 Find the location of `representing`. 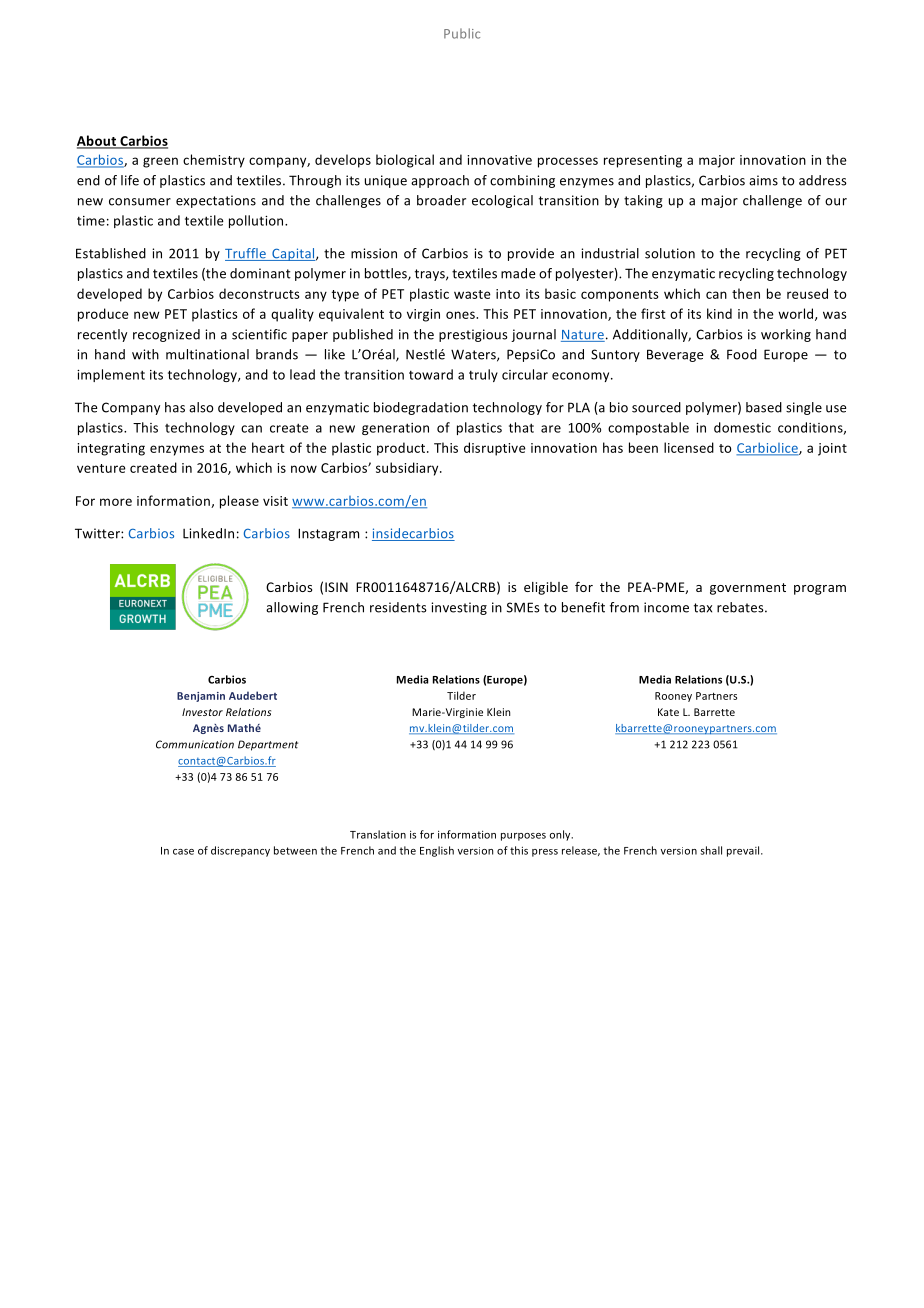

representing is located at coordinates (643, 161).
